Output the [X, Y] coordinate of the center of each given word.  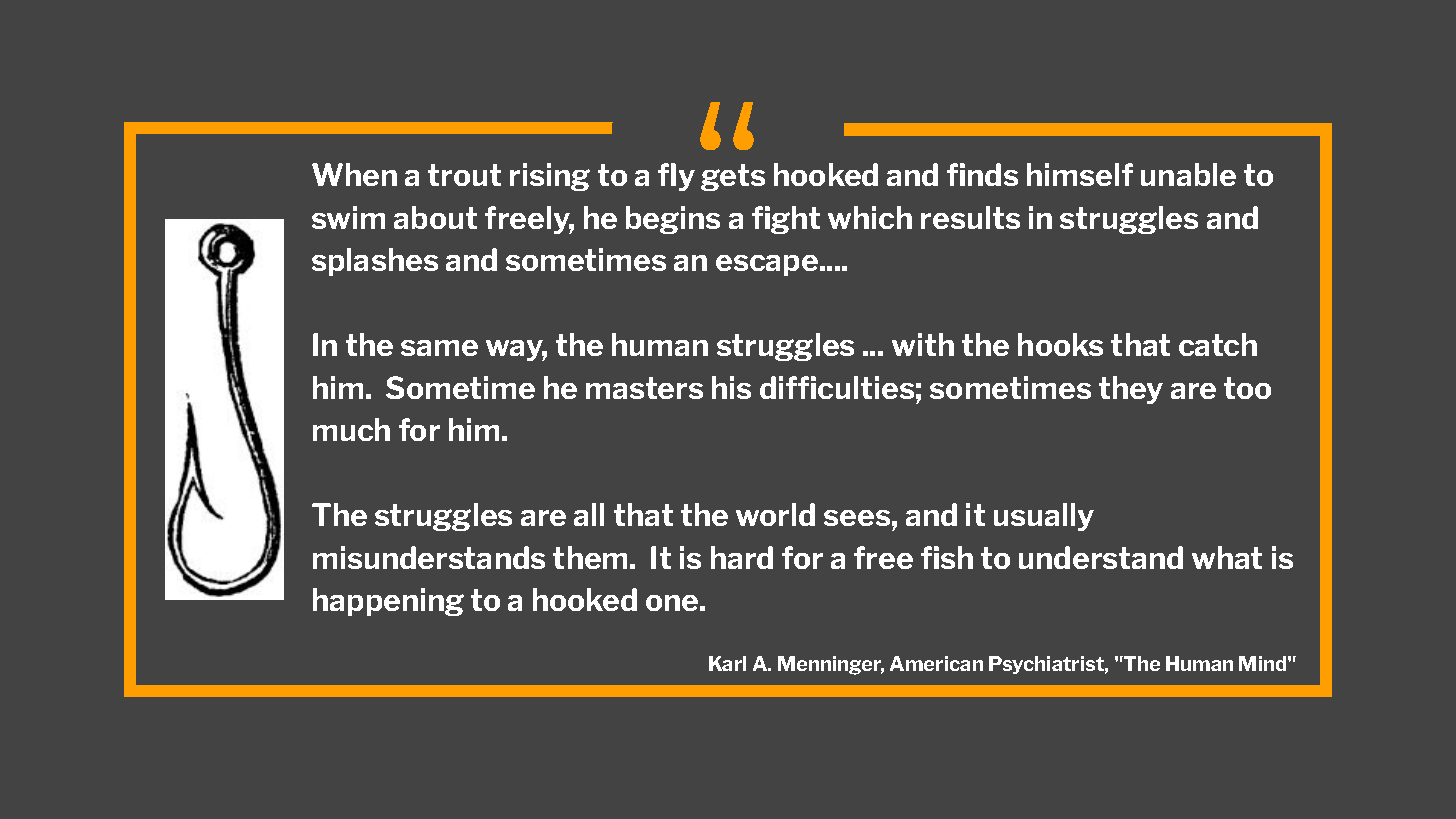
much [351, 429]
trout [464, 175]
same [439, 348]
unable [1188, 174]
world [775, 514]
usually [1044, 517]
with [923, 344]
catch [1218, 344]
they [1131, 390]
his [731, 387]
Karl [727, 663]
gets [733, 177]
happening [388, 602]
